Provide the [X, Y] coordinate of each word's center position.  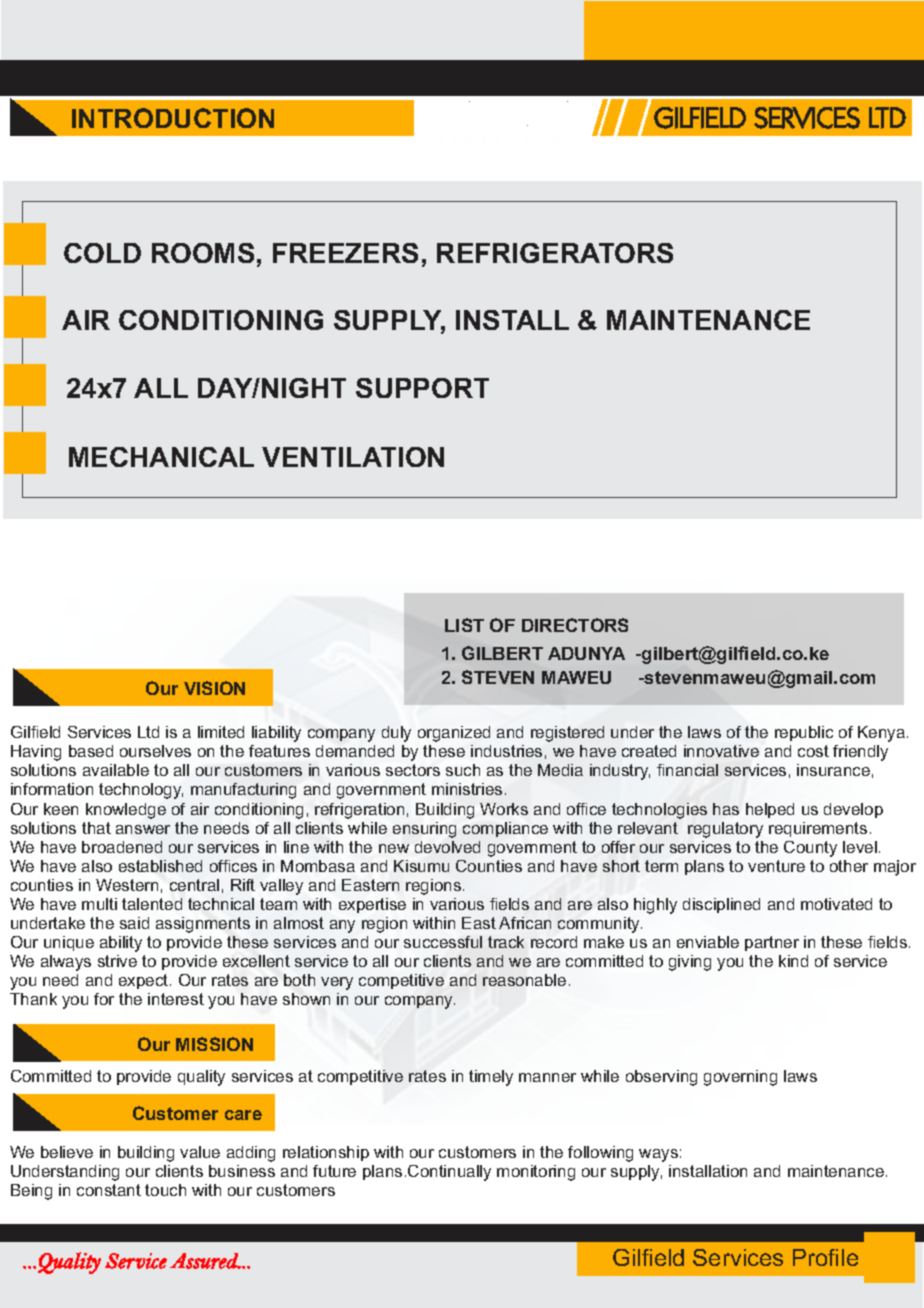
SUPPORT [422, 388]
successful [443, 942]
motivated [836, 904]
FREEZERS [345, 253]
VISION [214, 688]
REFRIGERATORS [555, 253]
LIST [464, 625]
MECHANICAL [161, 457]
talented [152, 904]
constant [109, 1190]
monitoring [536, 1173]
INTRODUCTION [173, 118]
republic [804, 733]
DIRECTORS [575, 625]
